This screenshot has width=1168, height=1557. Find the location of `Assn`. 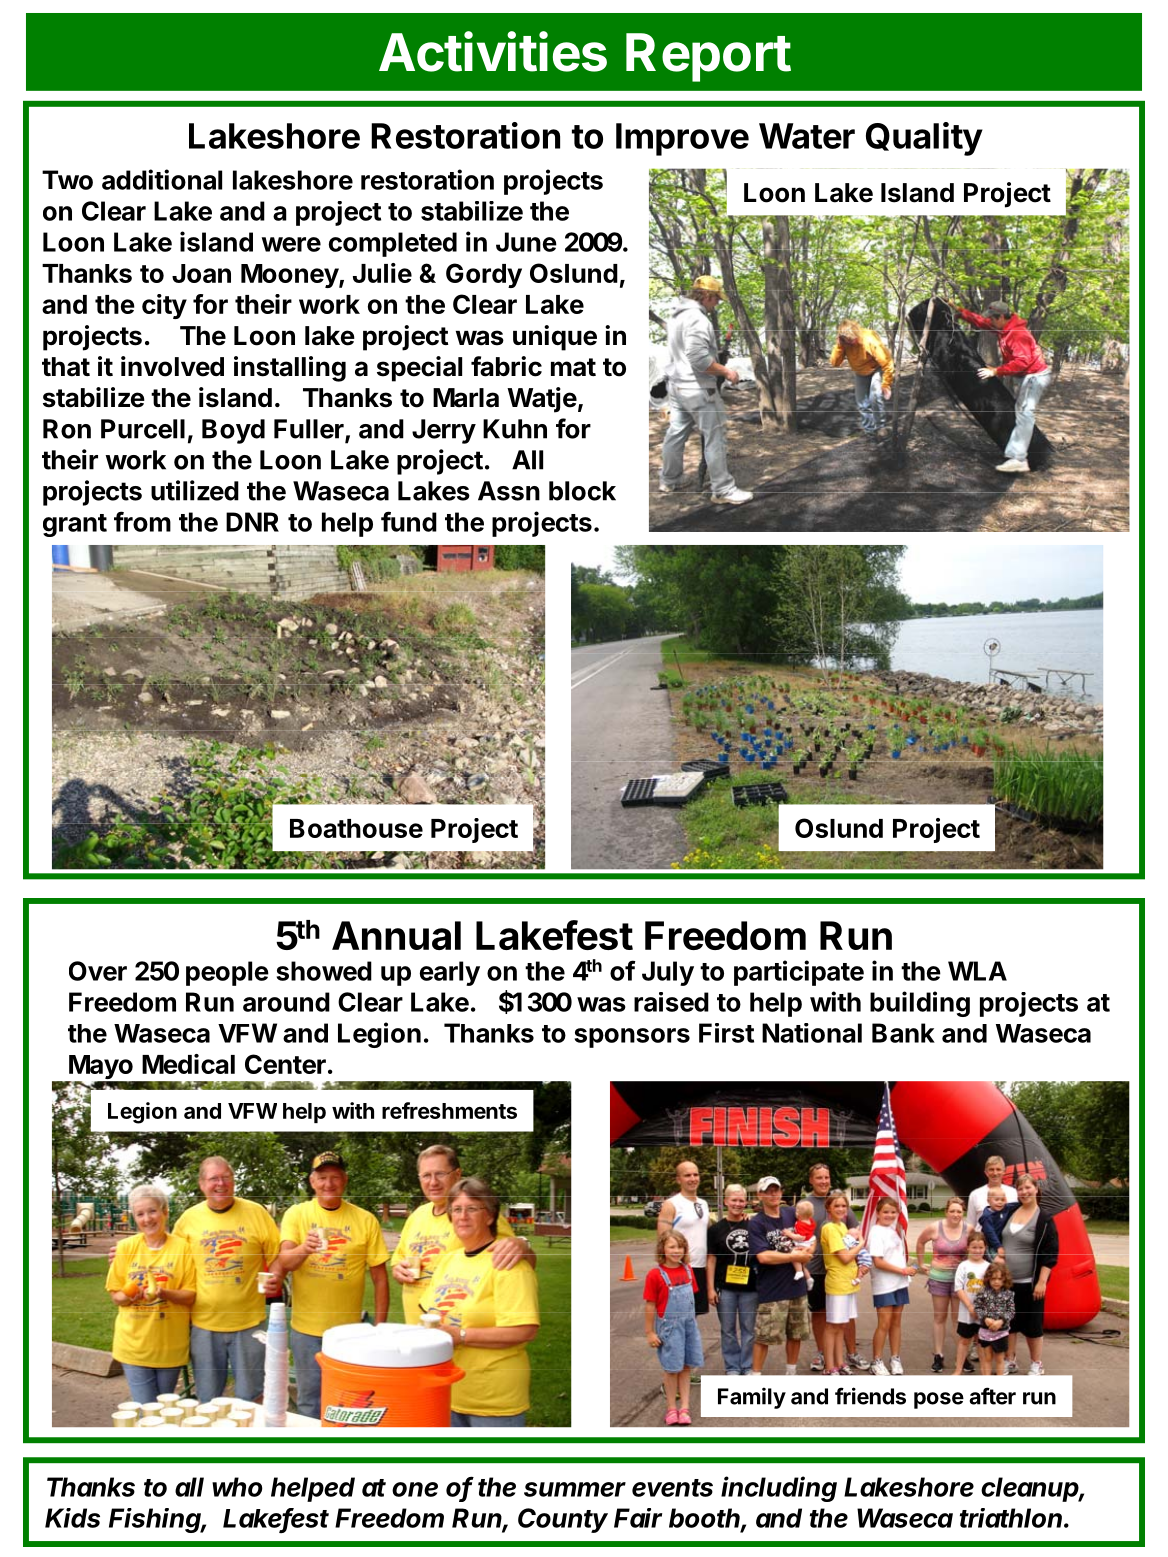

Assn is located at coordinates (509, 491).
